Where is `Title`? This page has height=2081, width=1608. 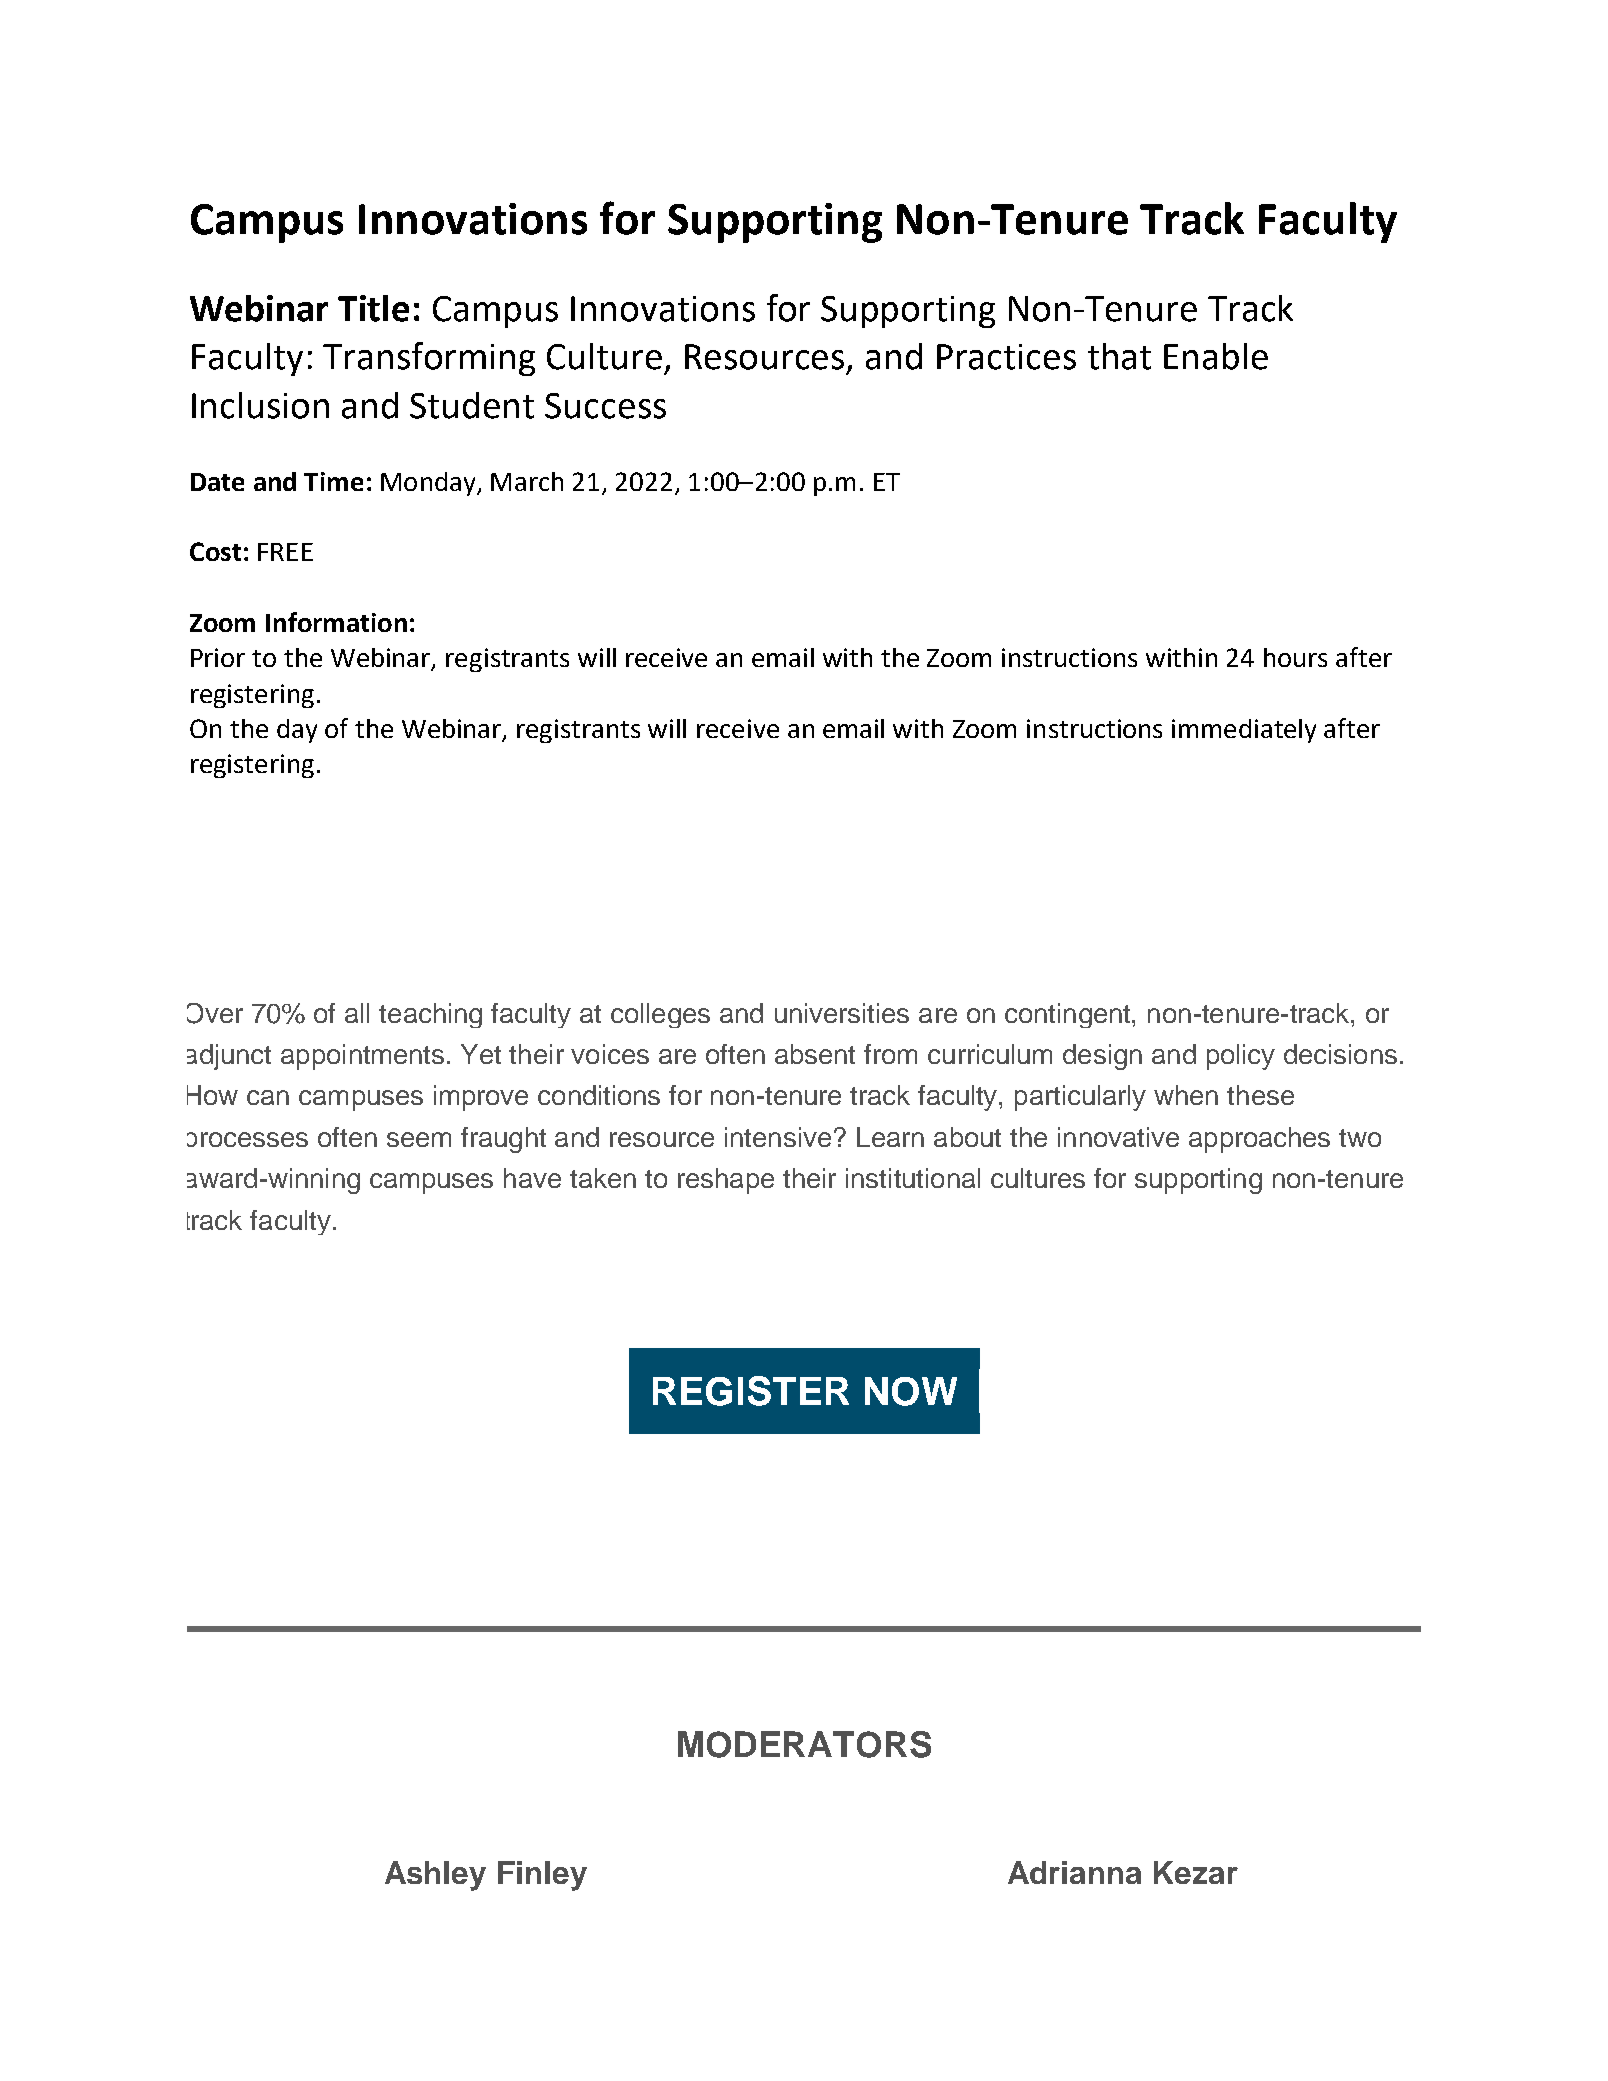 Title is located at coordinates (373, 308).
